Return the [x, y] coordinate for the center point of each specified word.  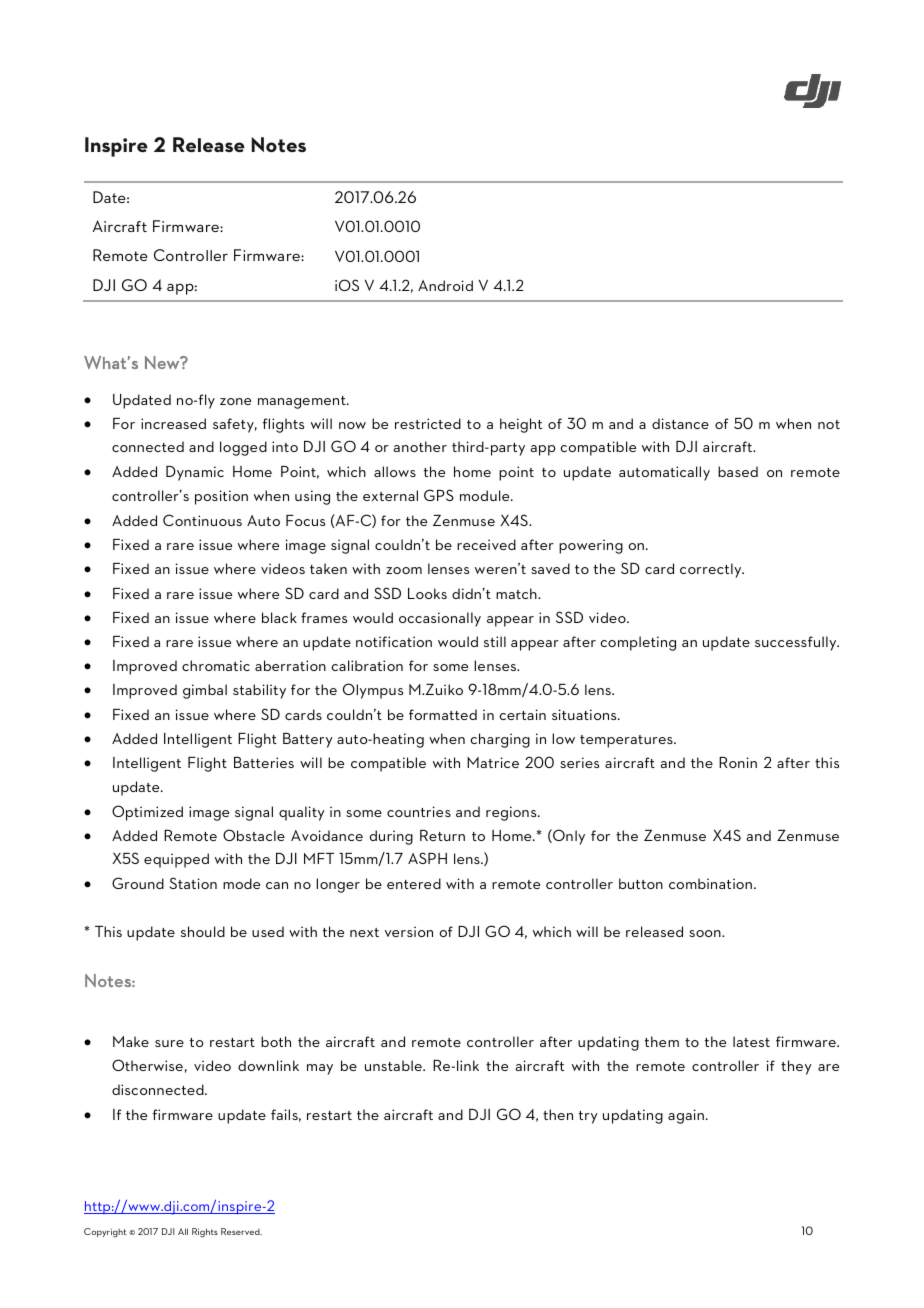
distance [680, 423]
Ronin [738, 762]
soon [706, 933]
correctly [712, 570]
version [409, 931]
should [203, 931]
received [486, 544]
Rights [205, 1233]
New [163, 362]
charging [500, 740]
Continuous [202, 520]
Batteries [264, 762]
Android [445, 285]
